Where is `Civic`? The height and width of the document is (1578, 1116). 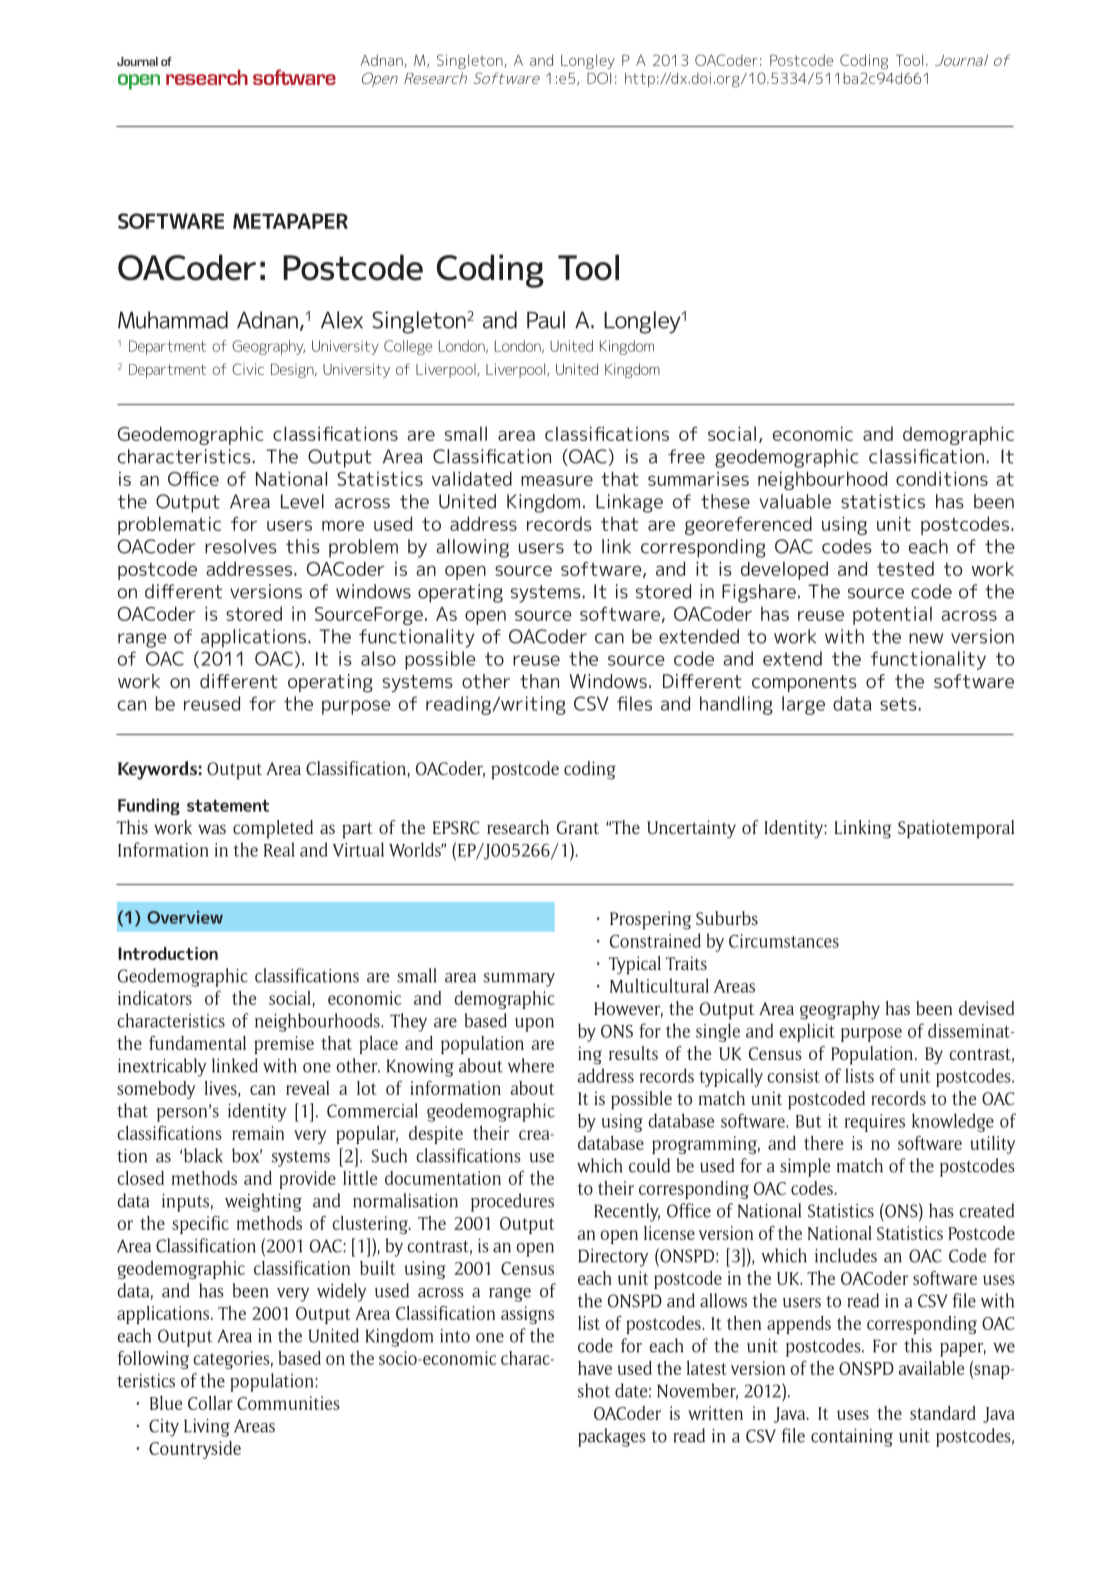 Civic is located at coordinates (248, 369).
